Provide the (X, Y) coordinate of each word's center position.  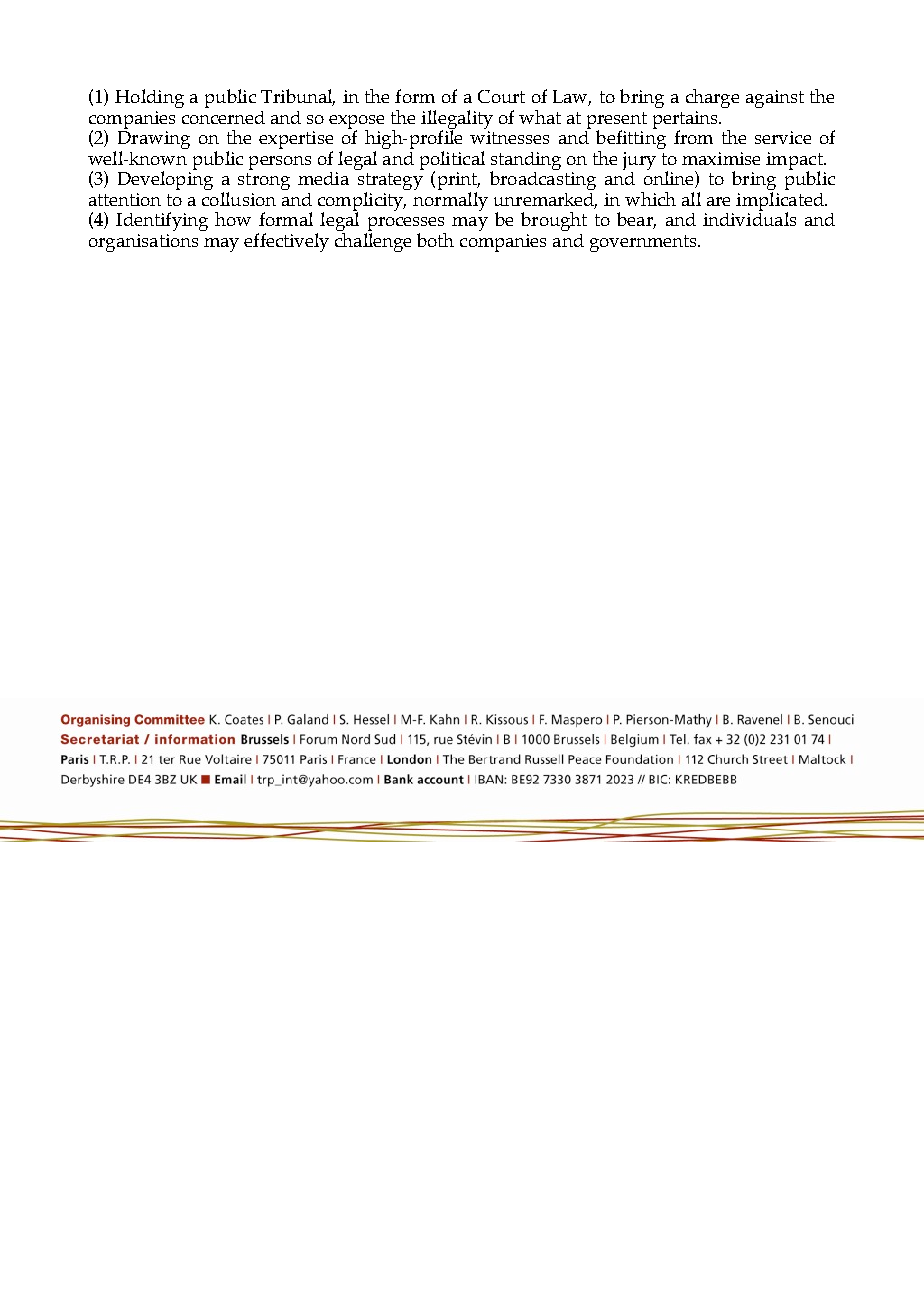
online (670, 178)
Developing (165, 179)
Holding (149, 98)
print (459, 182)
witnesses (509, 137)
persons (280, 163)
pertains (687, 121)
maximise (721, 158)
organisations (143, 243)
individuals (749, 218)
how (233, 219)
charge (712, 98)
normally (450, 201)
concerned (223, 117)
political (452, 161)
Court (501, 96)
